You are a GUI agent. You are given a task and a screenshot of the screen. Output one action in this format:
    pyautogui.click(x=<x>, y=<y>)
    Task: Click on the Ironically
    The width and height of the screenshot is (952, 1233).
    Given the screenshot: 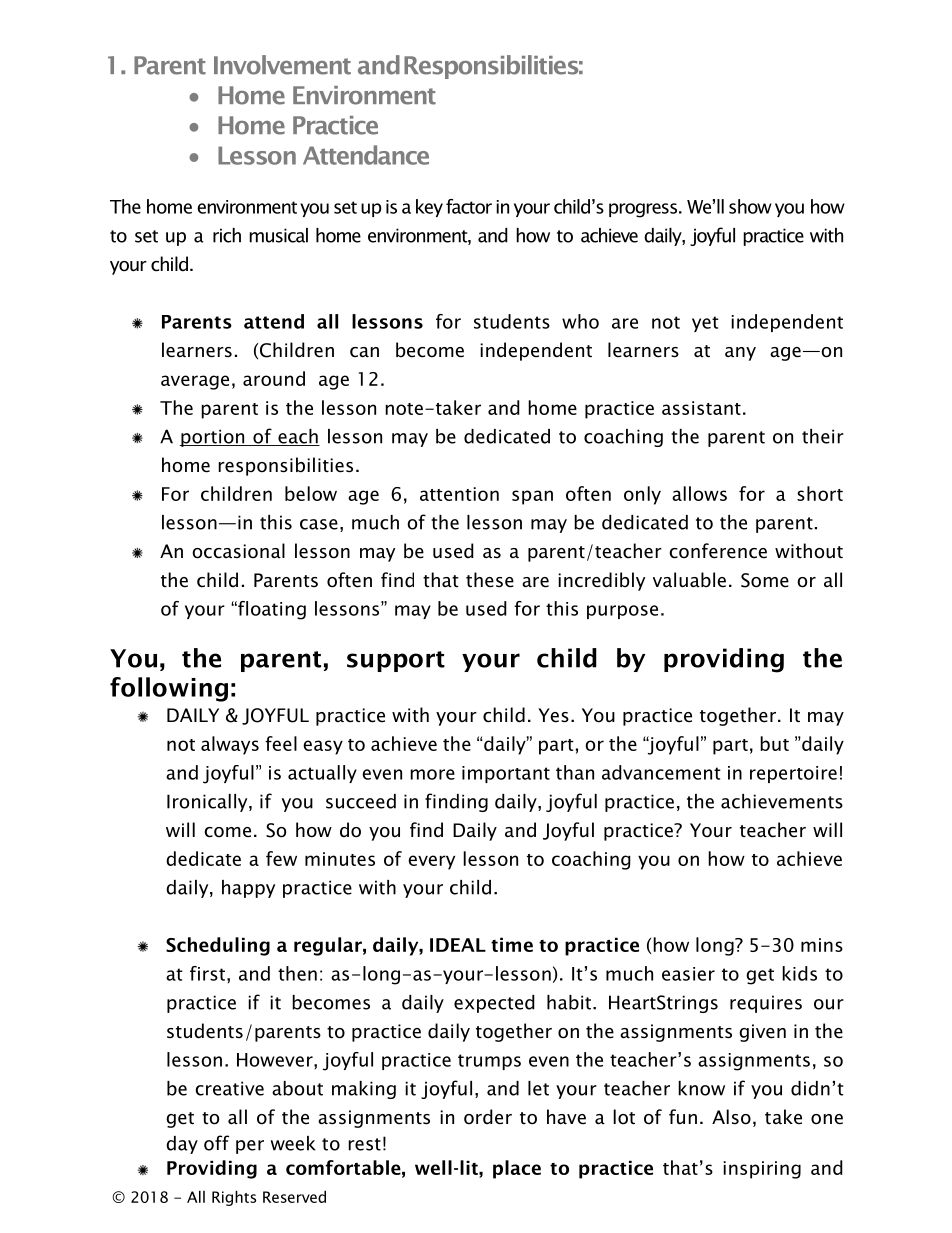 What is the action you would take?
    pyautogui.click(x=208, y=803)
